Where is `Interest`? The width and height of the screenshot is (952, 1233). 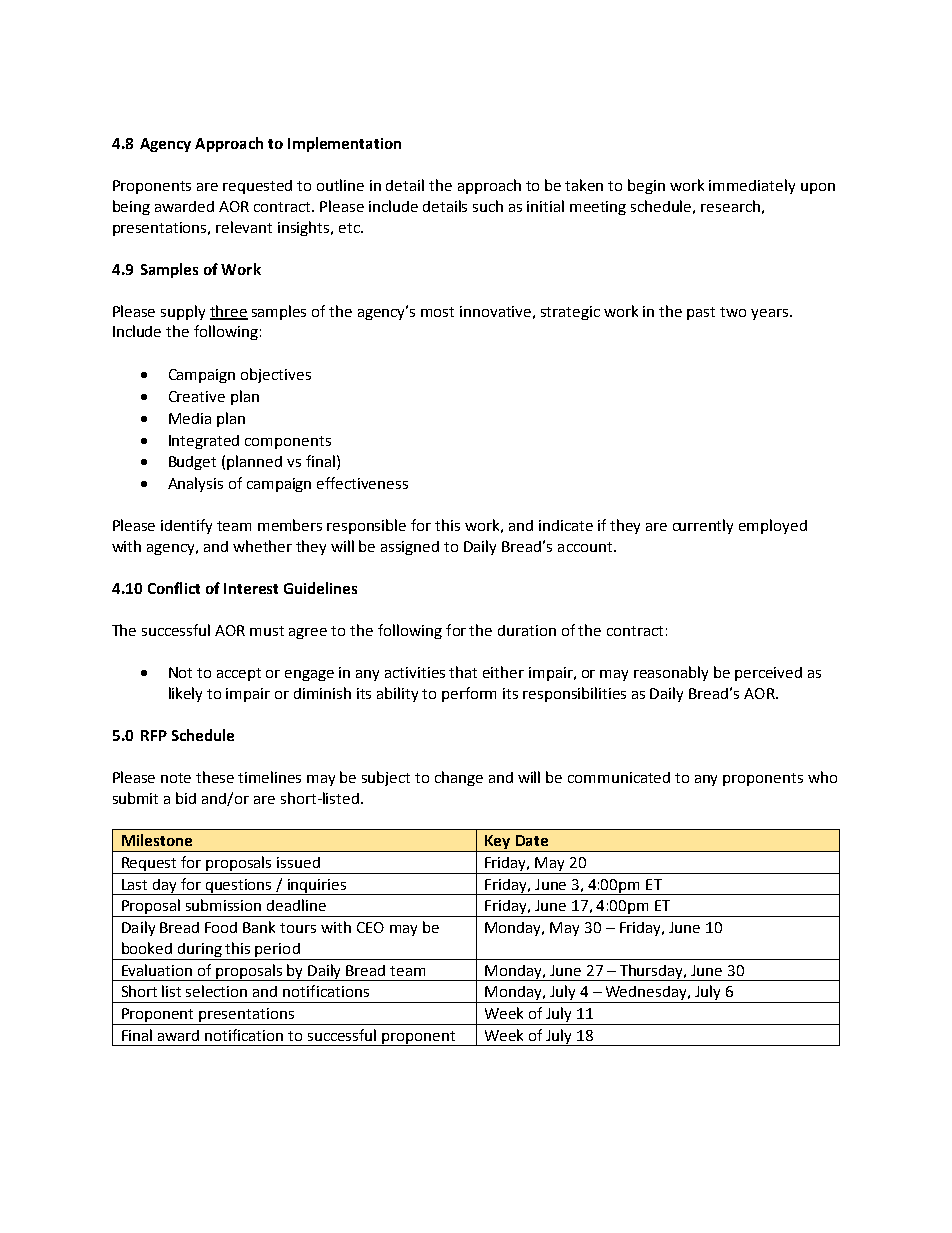
Interest is located at coordinates (251, 588).
